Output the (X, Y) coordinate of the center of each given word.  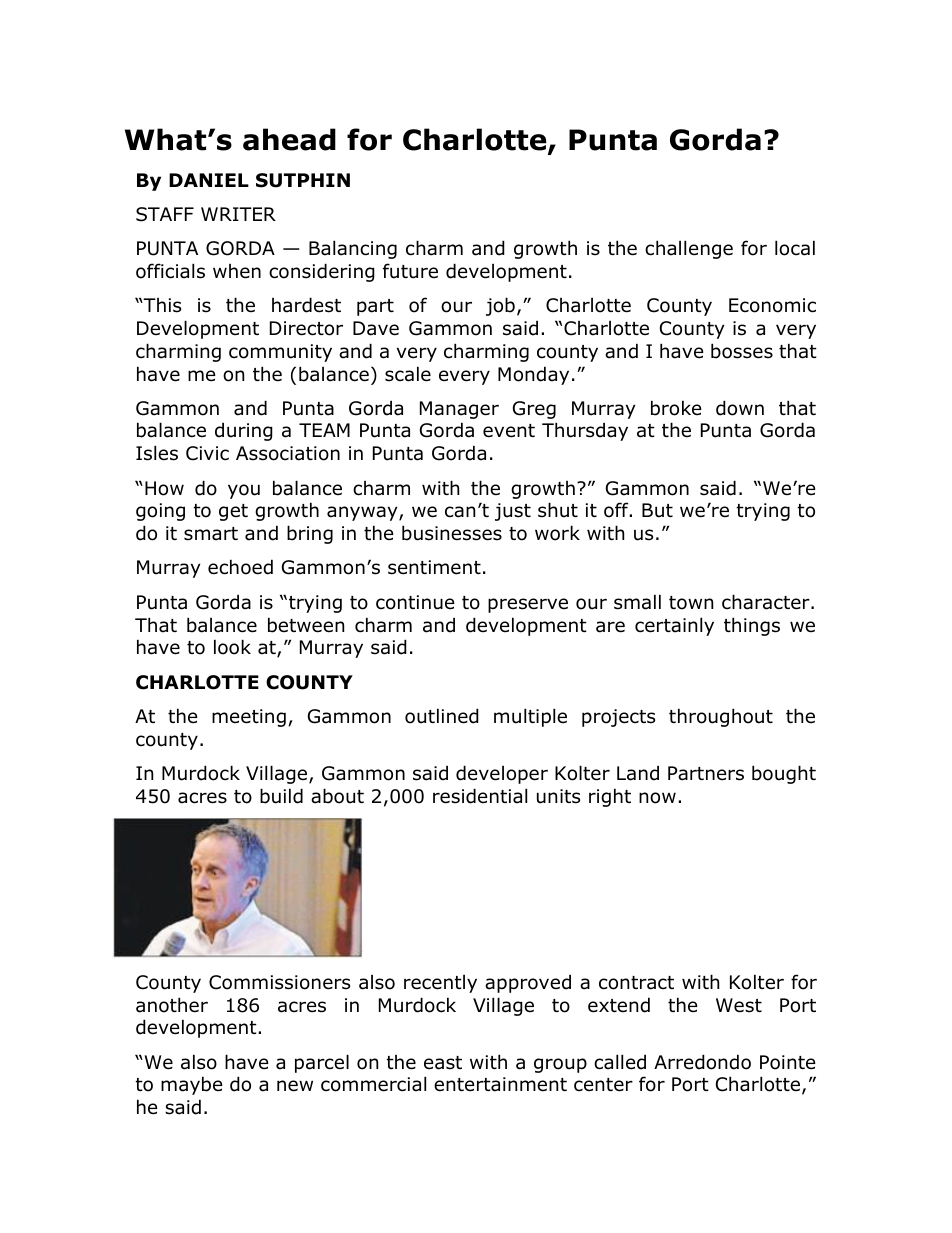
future (410, 271)
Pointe (788, 1062)
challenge (689, 249)
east (443, 1063)
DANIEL (209, 180)
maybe (192, 1085)
